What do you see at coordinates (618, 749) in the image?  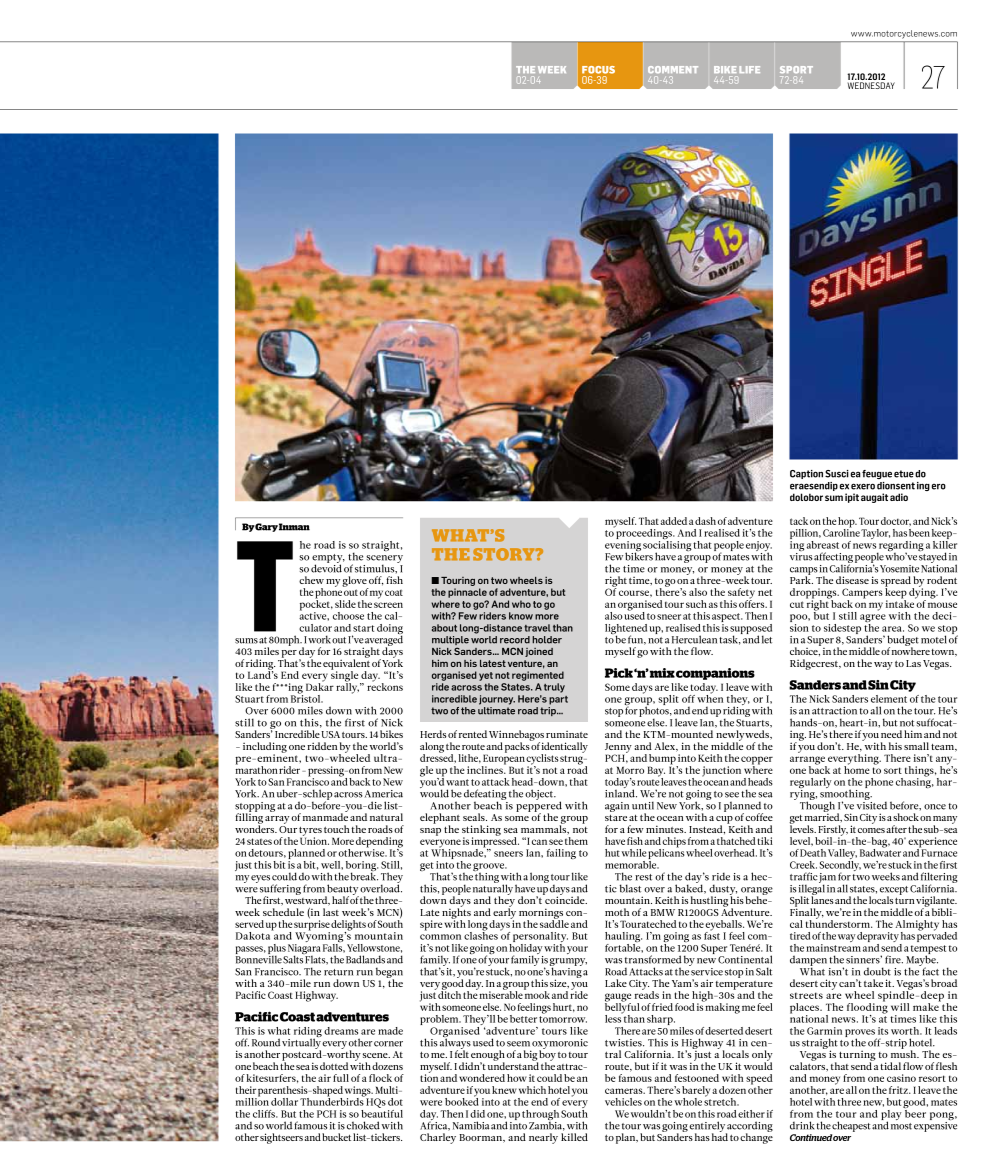 I see `Jenny` at bounding box center [618, 749].
